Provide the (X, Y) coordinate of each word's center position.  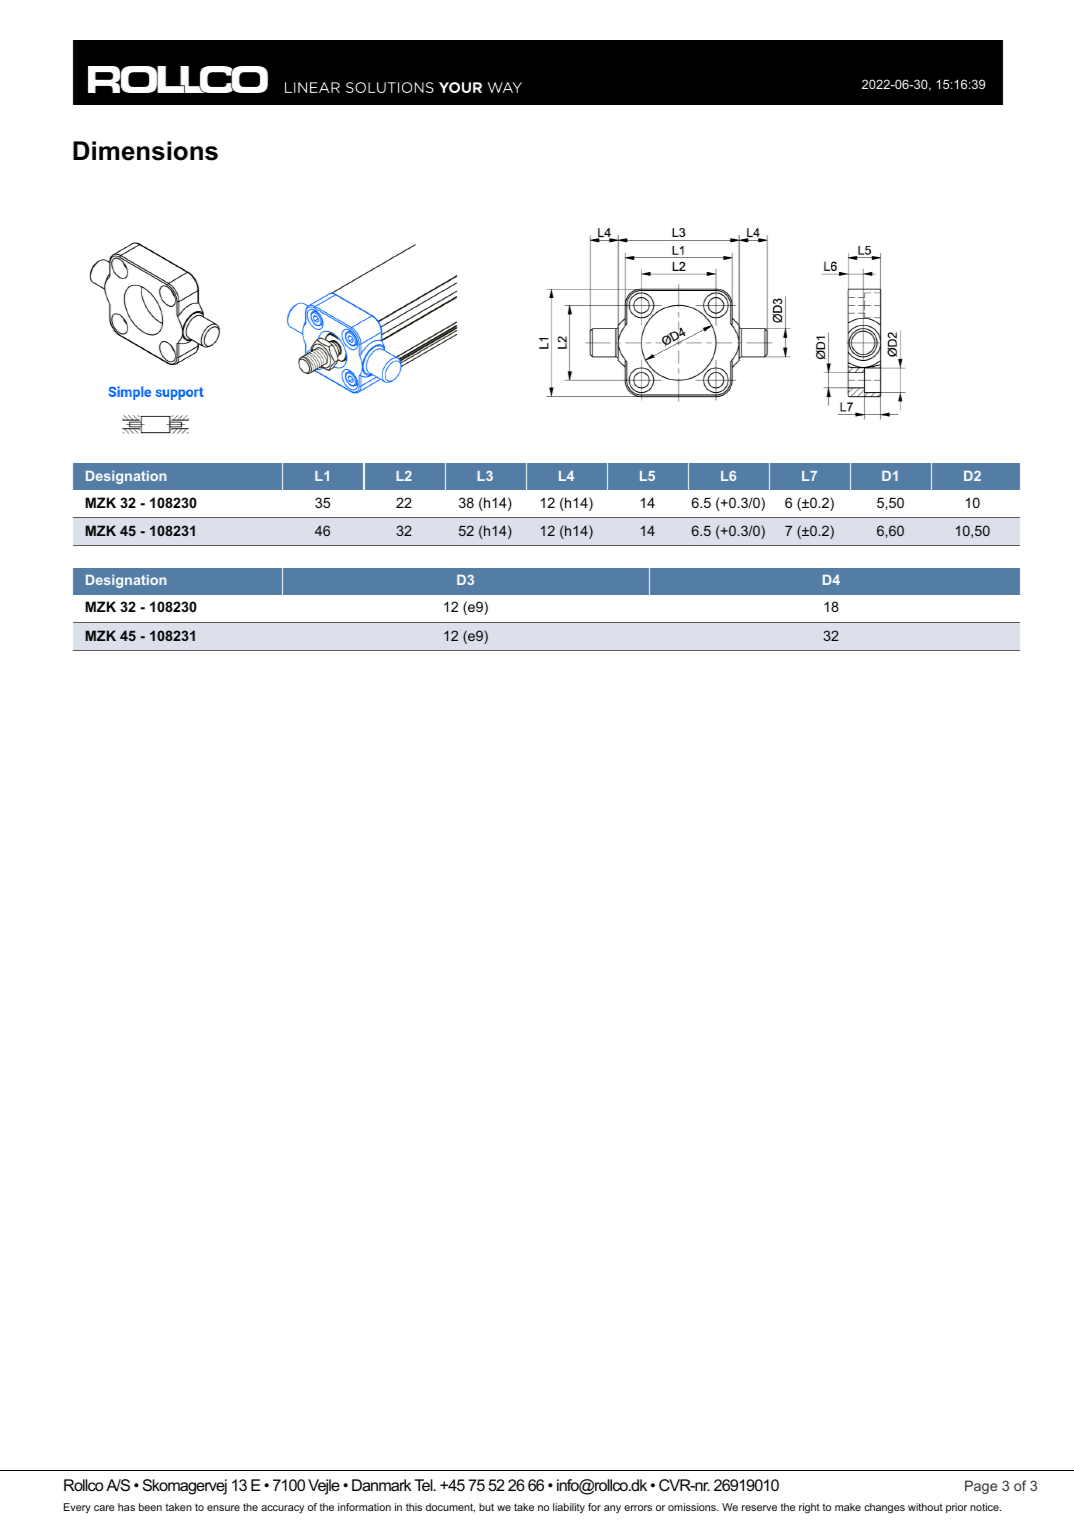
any (612, 1509)
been (150, 1507)
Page (981, 1487)
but (486, 1507)
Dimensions (145, 151)
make (848, 1507)
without (925, 1507)
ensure (223, 1508)
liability (569, 1508)
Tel (424, 1485)
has (126, 1507)
